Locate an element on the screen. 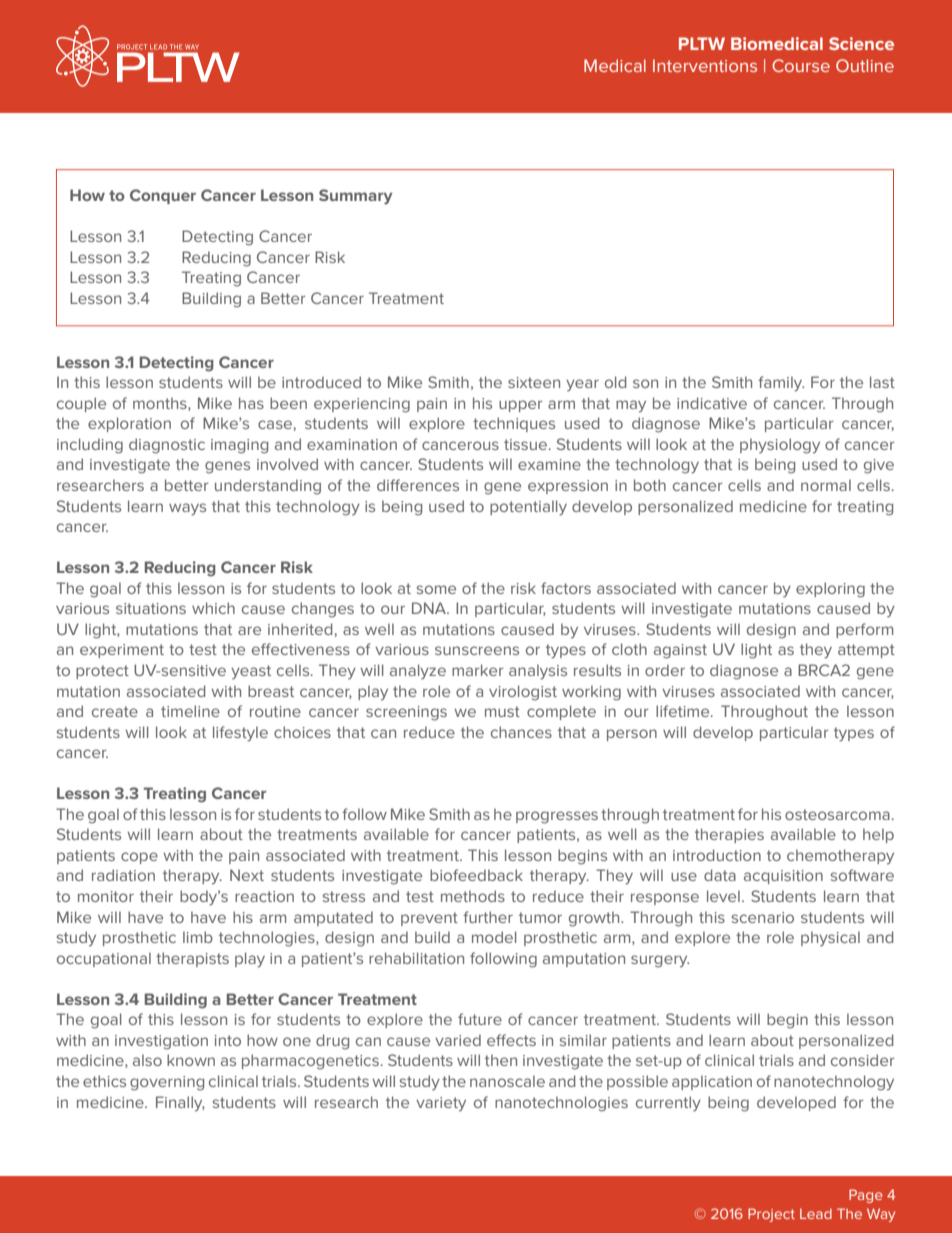 This screenshot has width=952, height=1233. some is located at coordinates (436, 589).
